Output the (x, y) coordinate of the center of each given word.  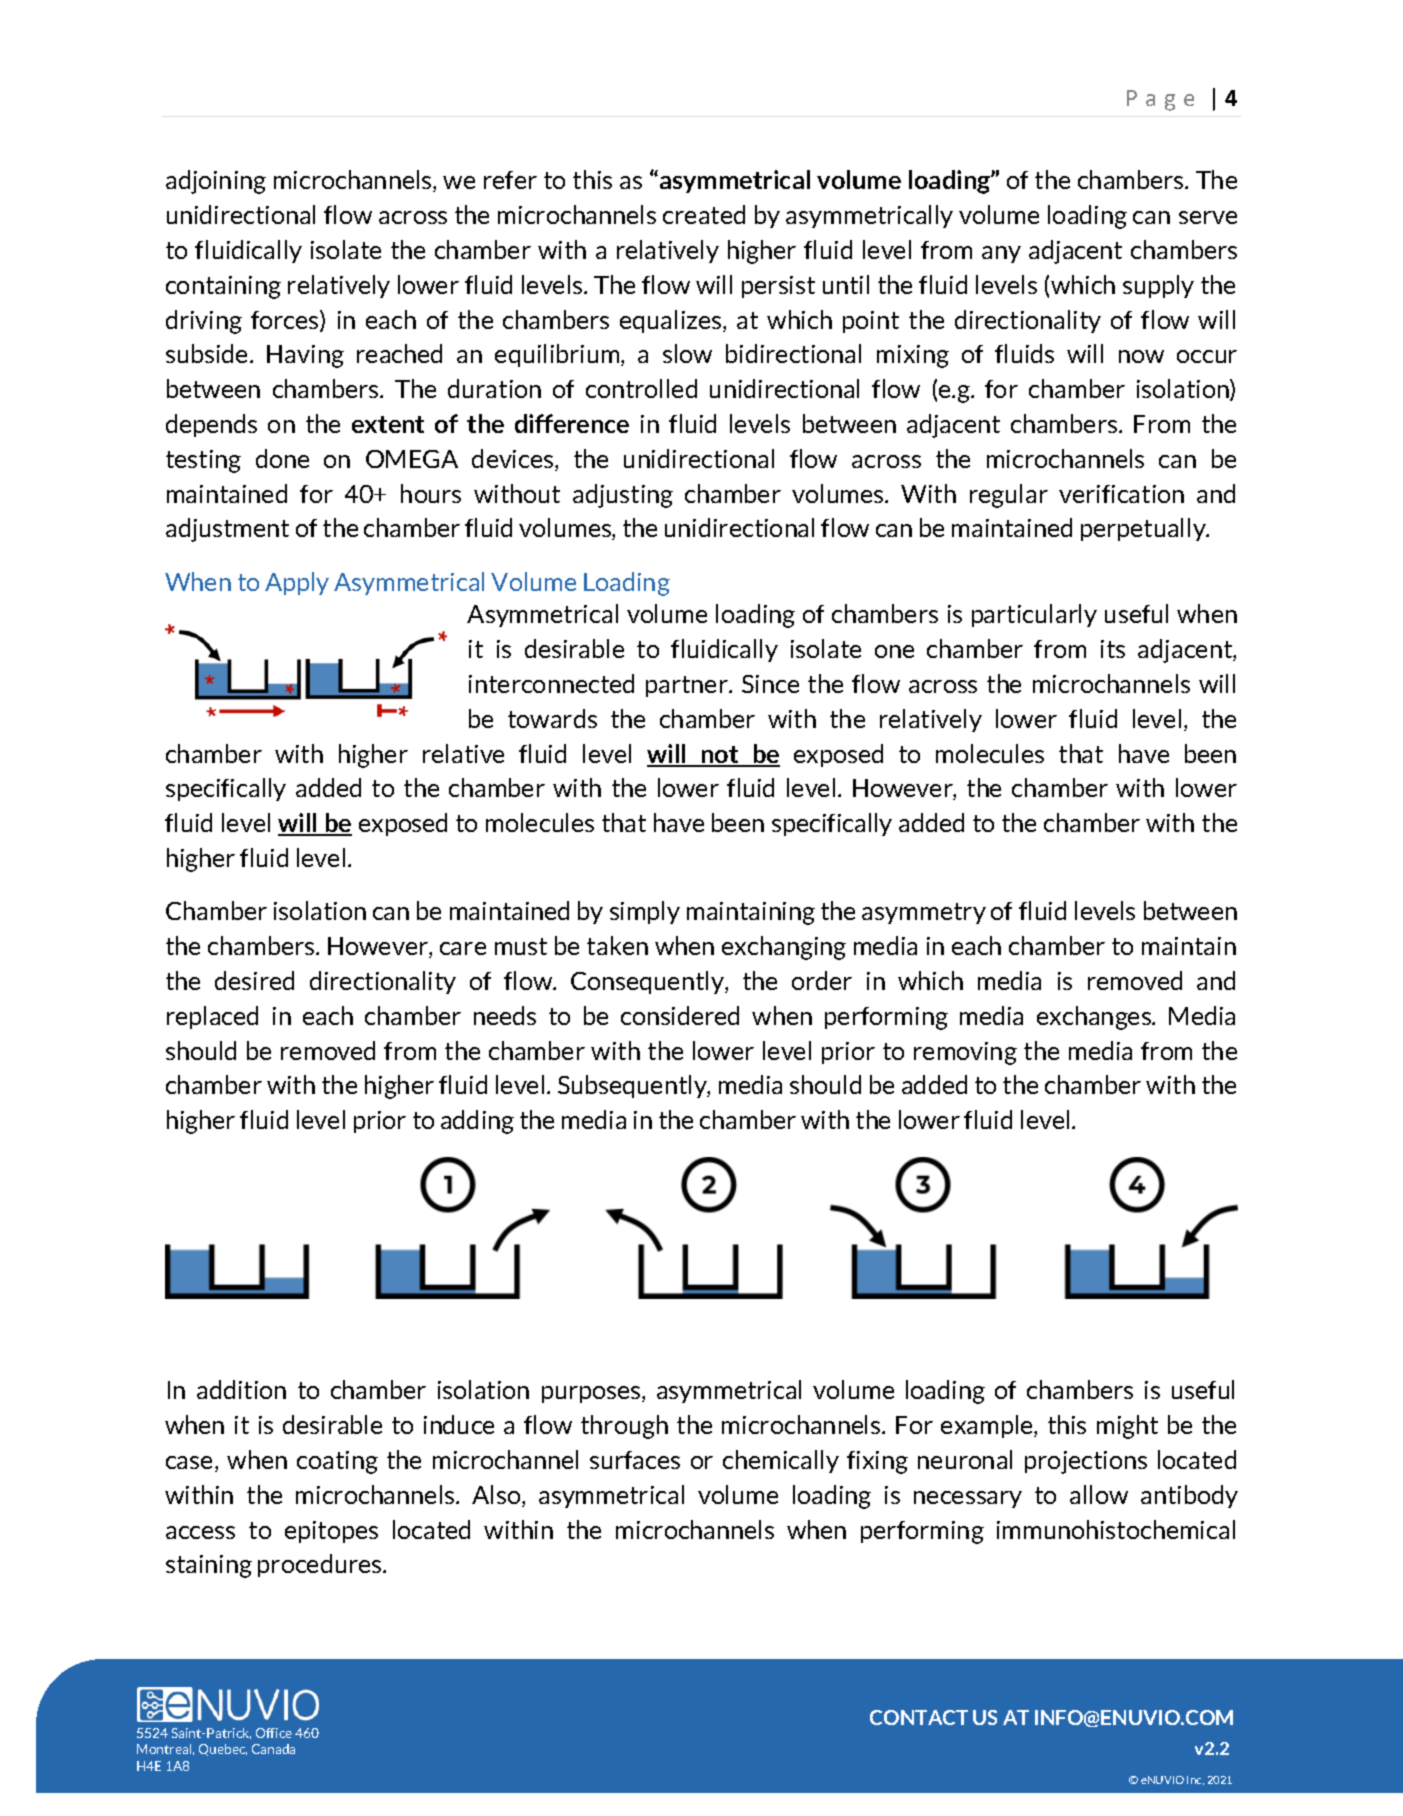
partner (688, 686)
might (1127, 1427)
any (1001, 254)
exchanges (1095, 1018)
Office (274, 1733)
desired (254, 980)
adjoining (216, 182)
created (704, 214)
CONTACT (919, 1717)
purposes (592, 1394)
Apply (297, 583)
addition (241, 1389)
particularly (1034, 615)
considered (680, 1015)
